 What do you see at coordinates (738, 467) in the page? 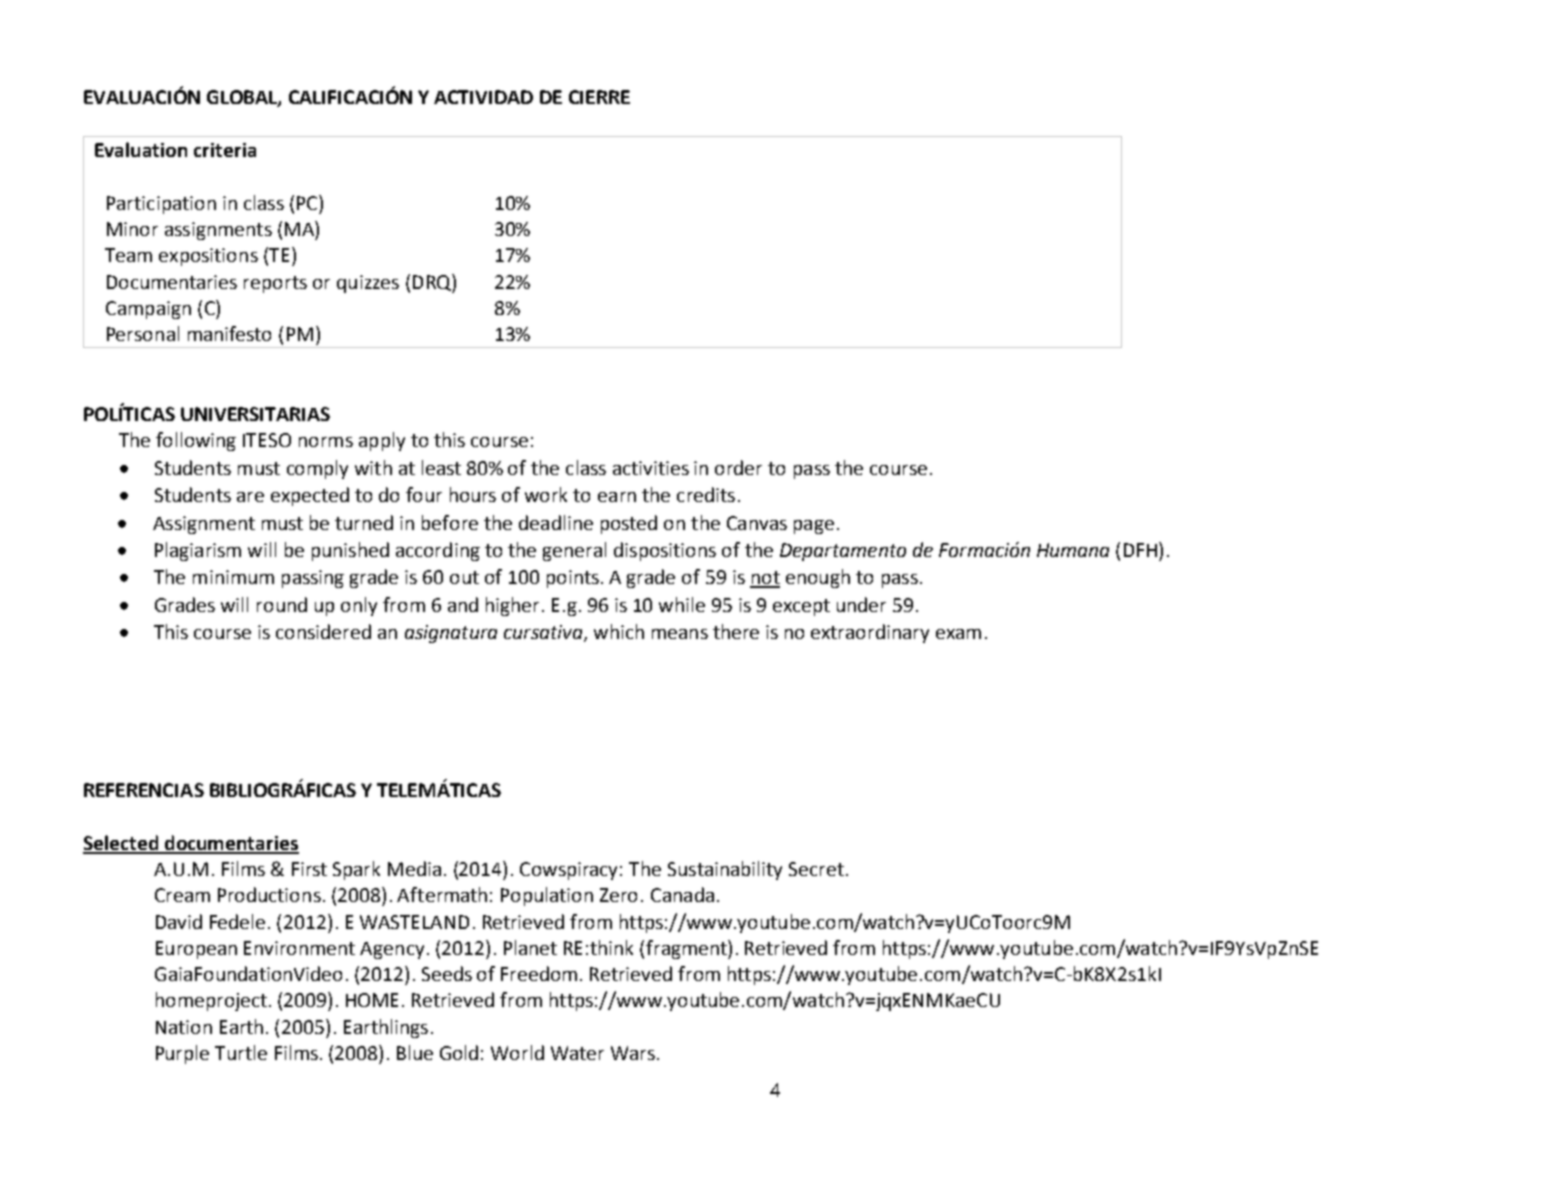
I see `order` at bounding box center [738, 467].
